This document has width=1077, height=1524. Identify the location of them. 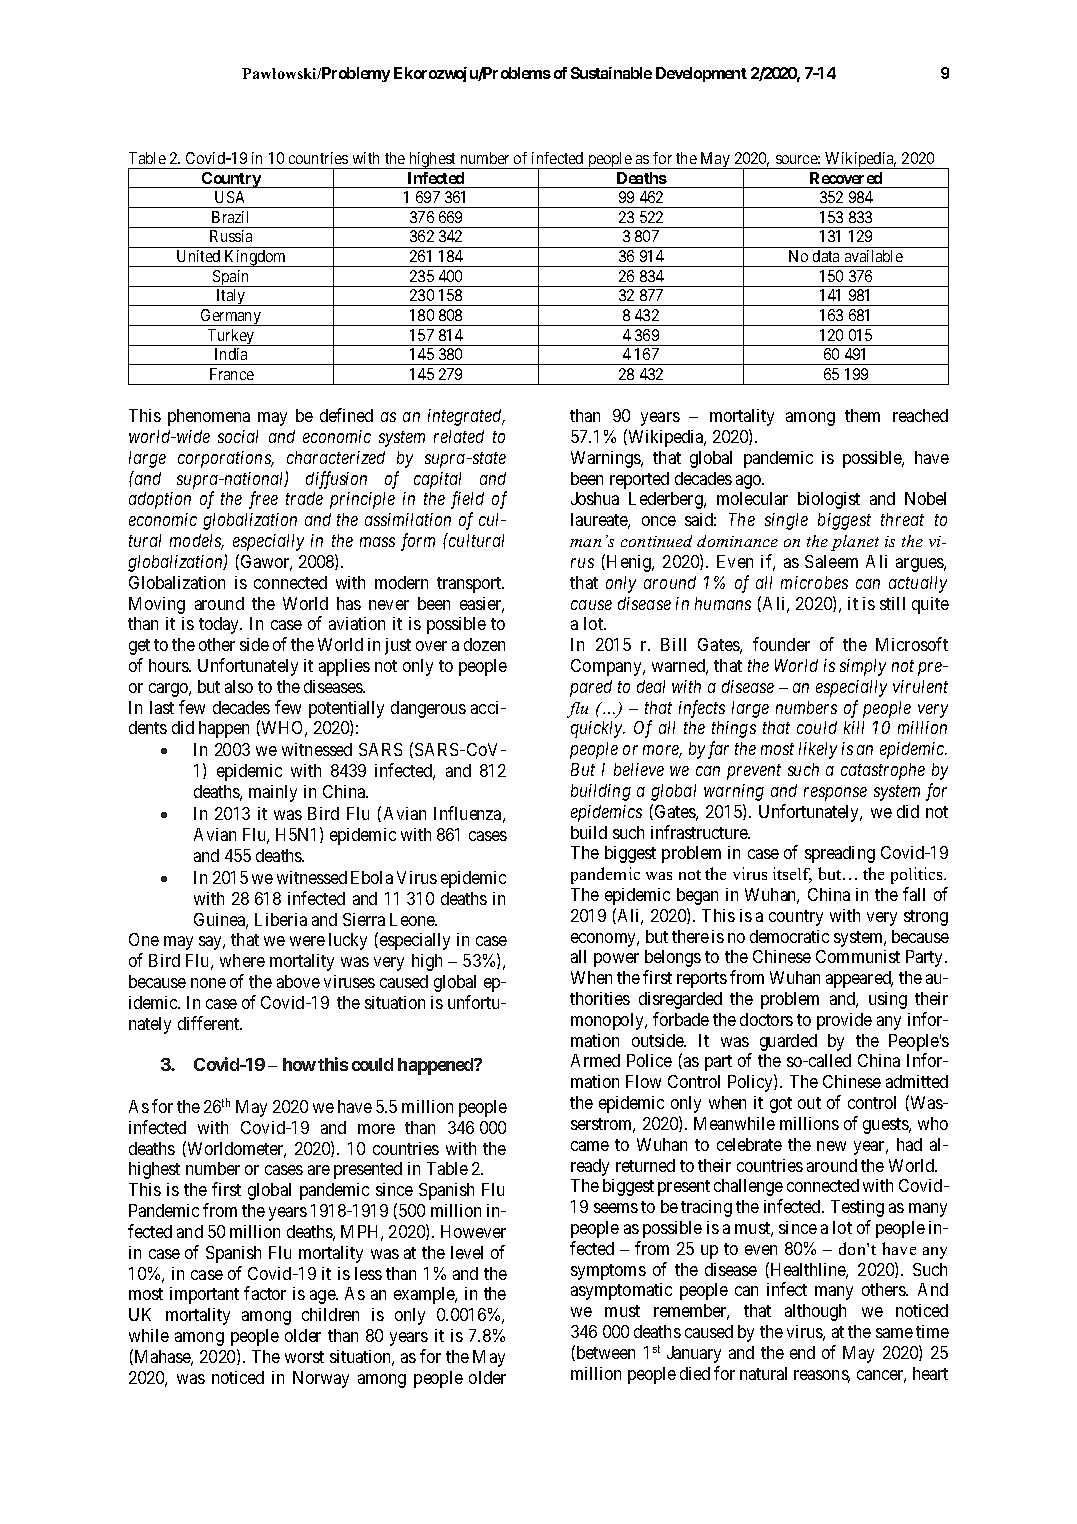
(862, 415).
